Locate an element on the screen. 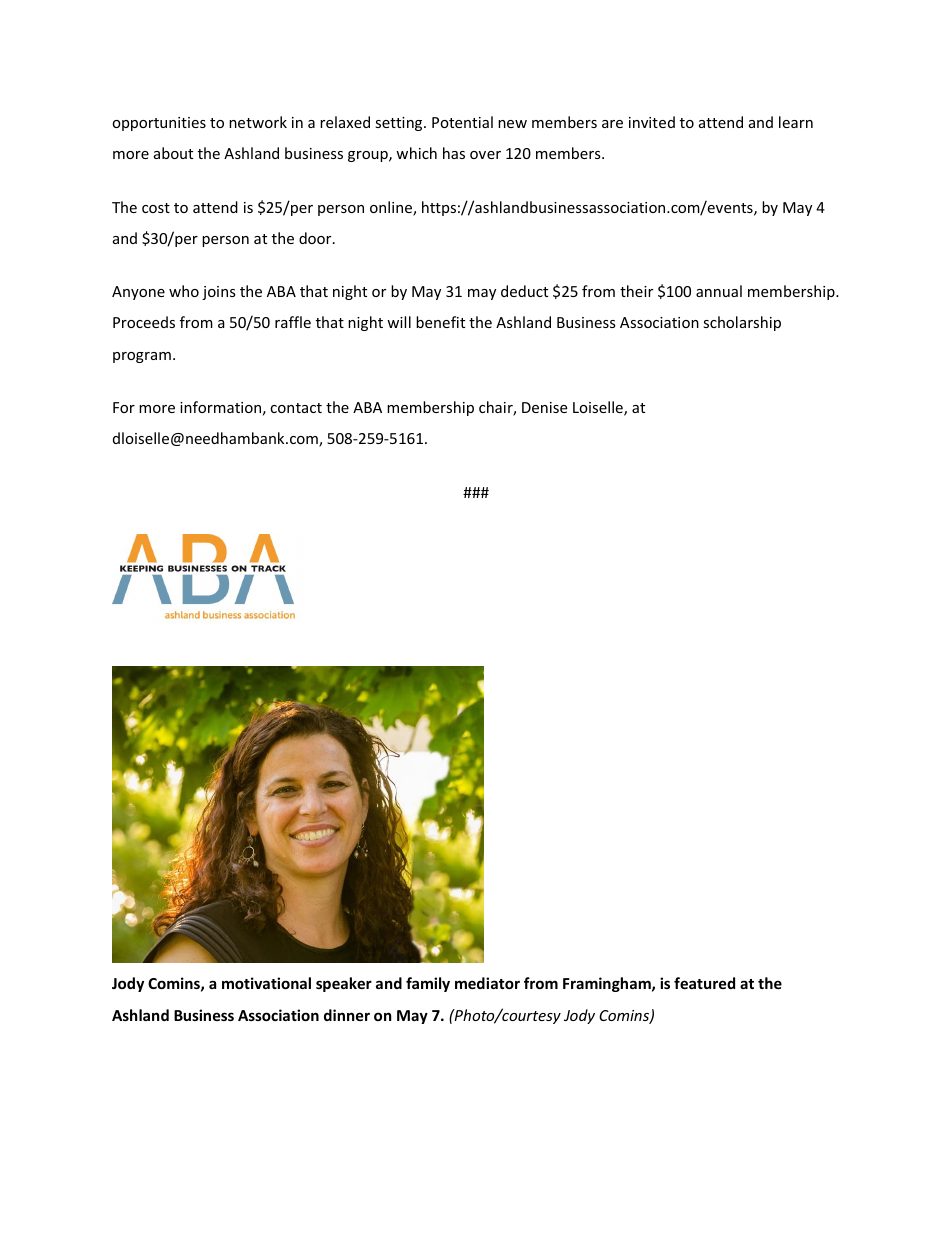 This screenshot has height=1233, width=952. featured is located at coordinates (704, 983).
